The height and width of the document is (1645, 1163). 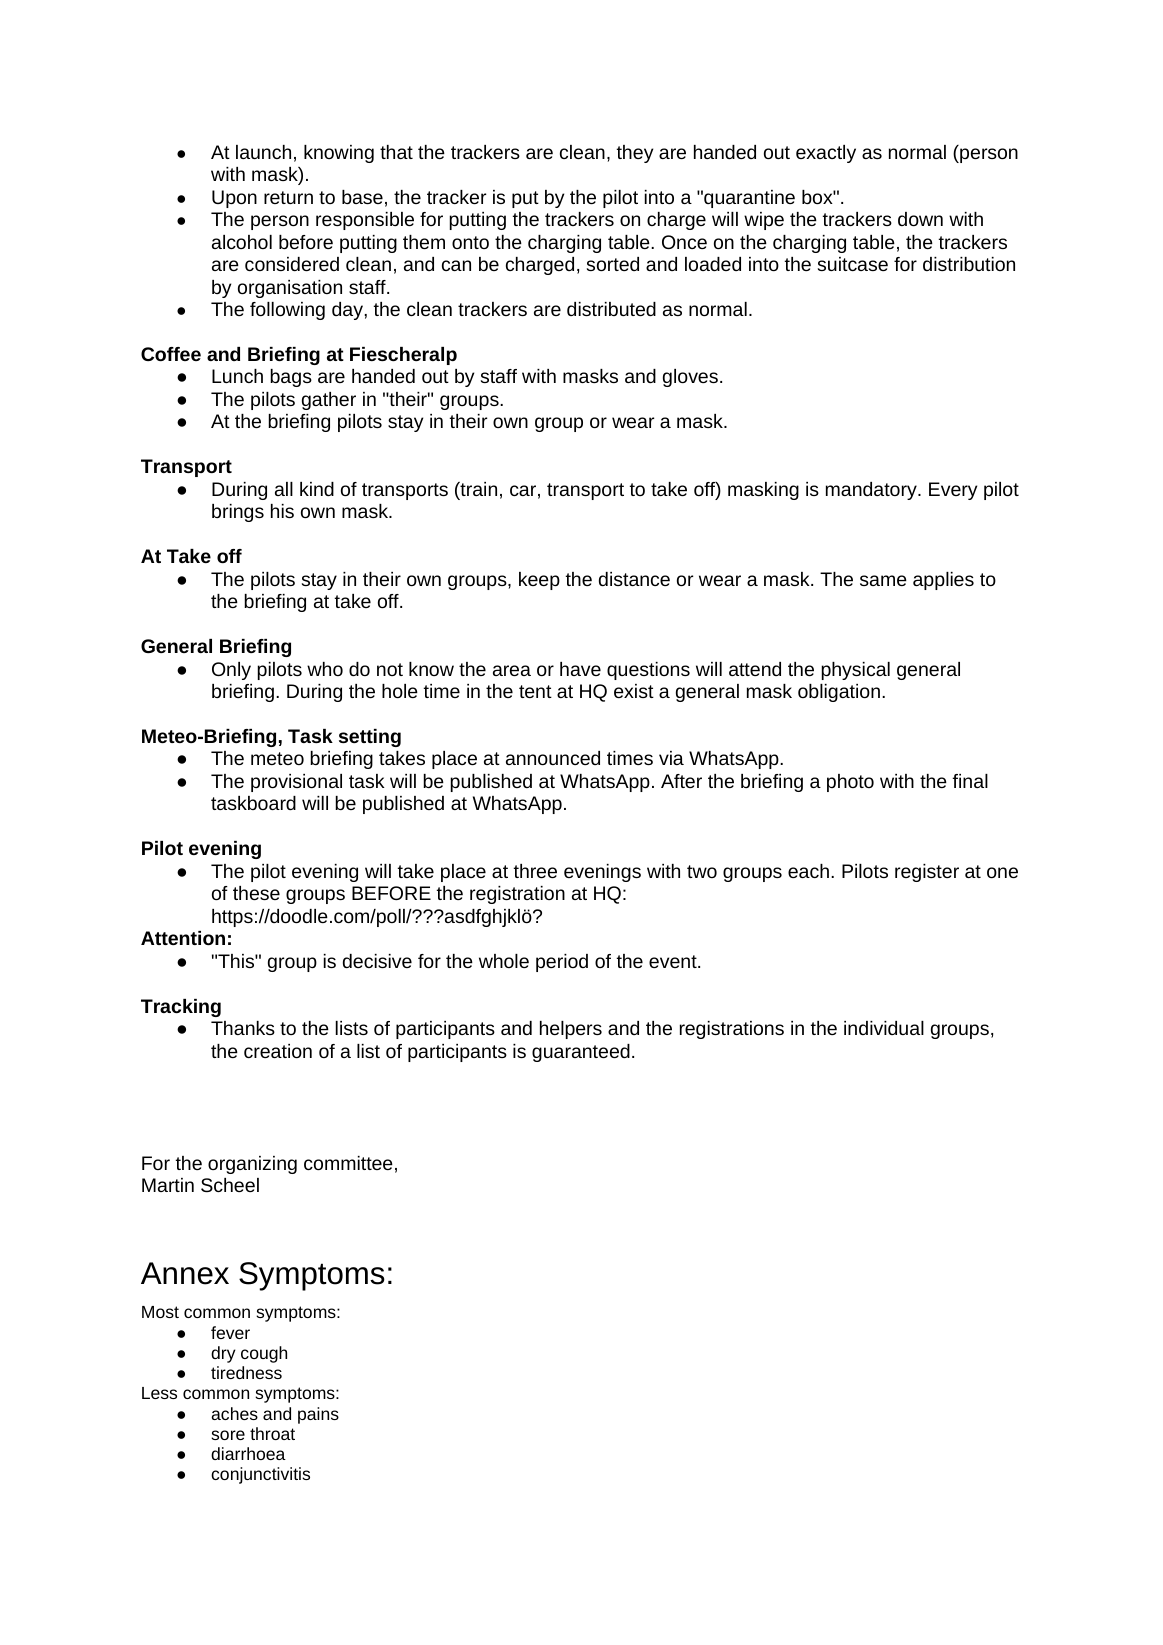 What do you see at coordinates (635, 154) in the document?
I see `they` at bounding box center [635, 154].
